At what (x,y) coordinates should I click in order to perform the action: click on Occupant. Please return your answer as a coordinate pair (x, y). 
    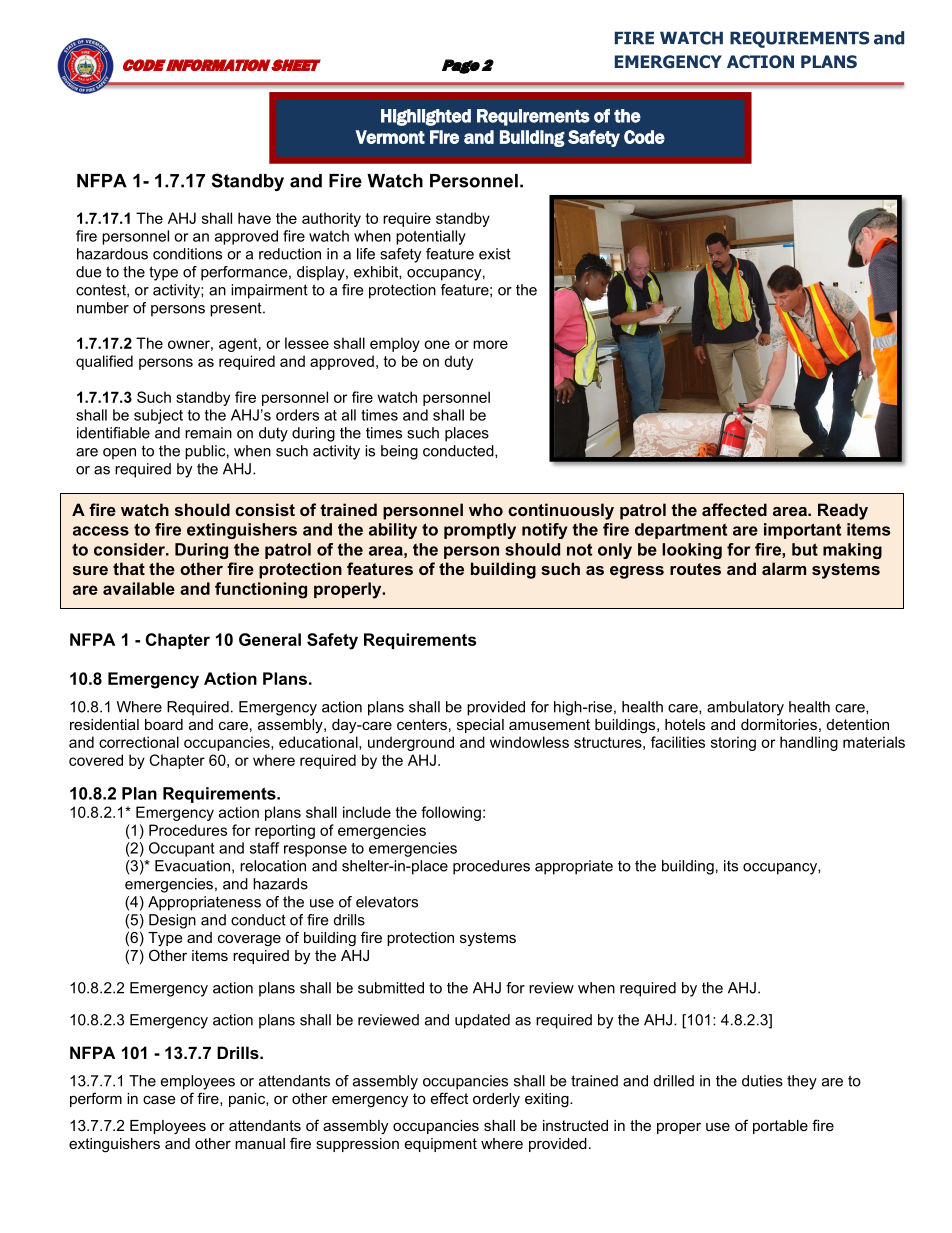
    Looking at the image, I should click on (182, 849).
